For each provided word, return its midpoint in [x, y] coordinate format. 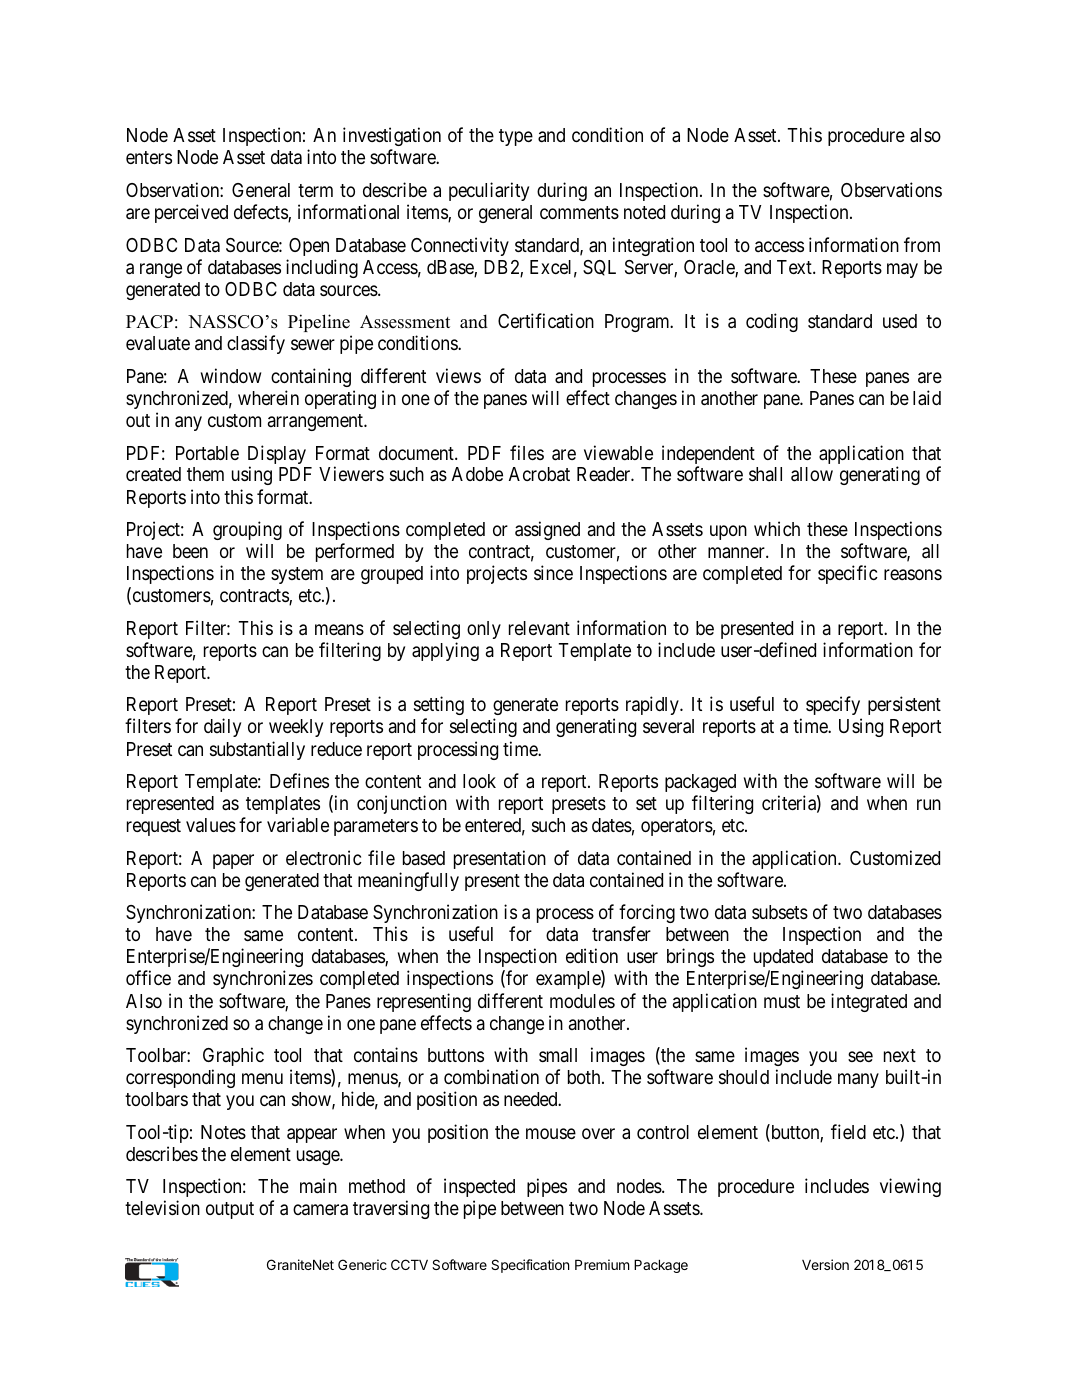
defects [261, 213]
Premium [602, 1264]
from [922, 244]
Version [825, 1264]
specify [834, 707]
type [516, 137]
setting [439, 707]
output [230, 1210]
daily [222, 727]
